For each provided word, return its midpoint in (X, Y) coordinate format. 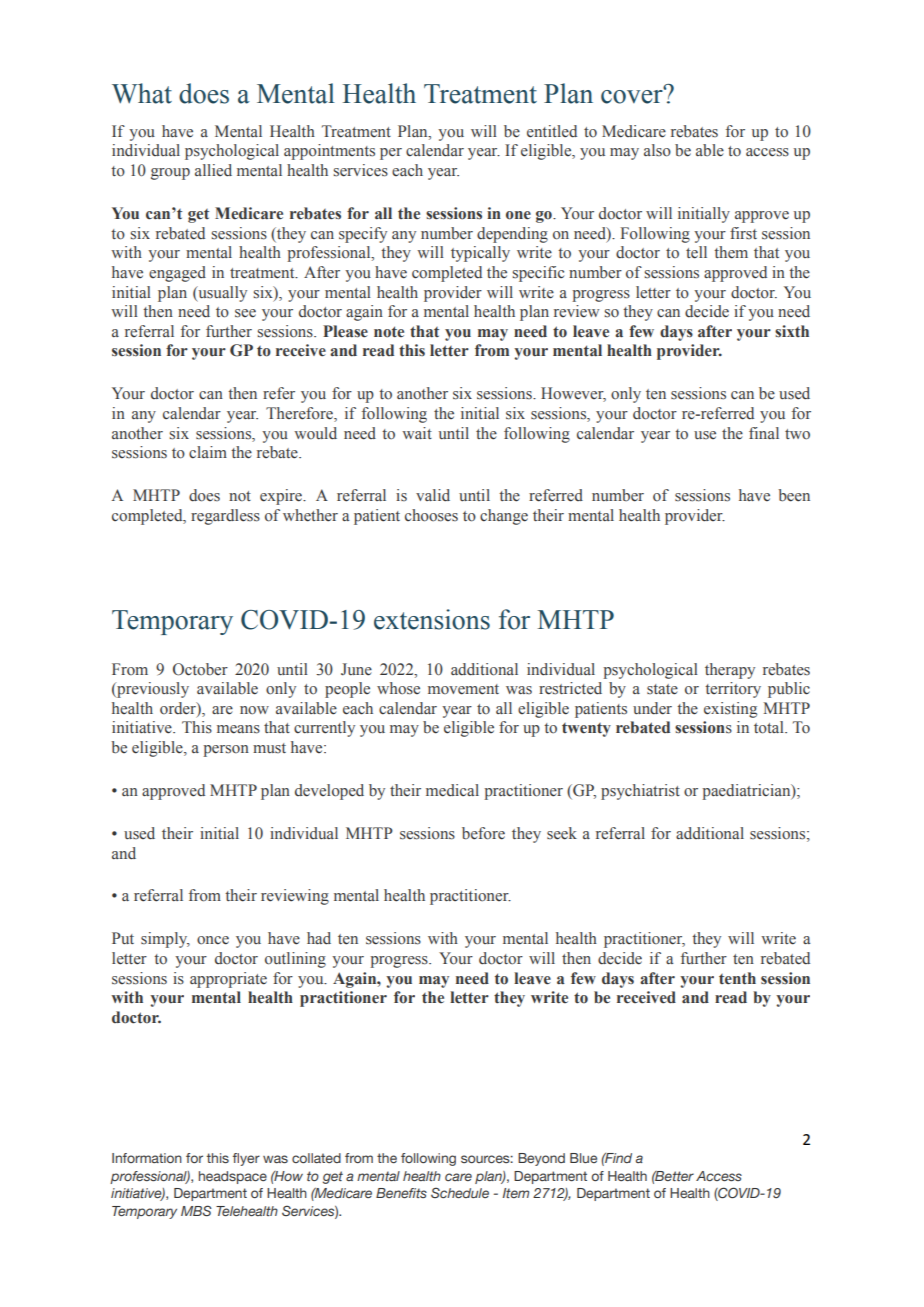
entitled (552, 131)
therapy (730, 671)
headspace (233, 1177)
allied (213, 170)
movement (463, 689)
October (200, 669)
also (657, 150)
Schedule (460, 1192)
